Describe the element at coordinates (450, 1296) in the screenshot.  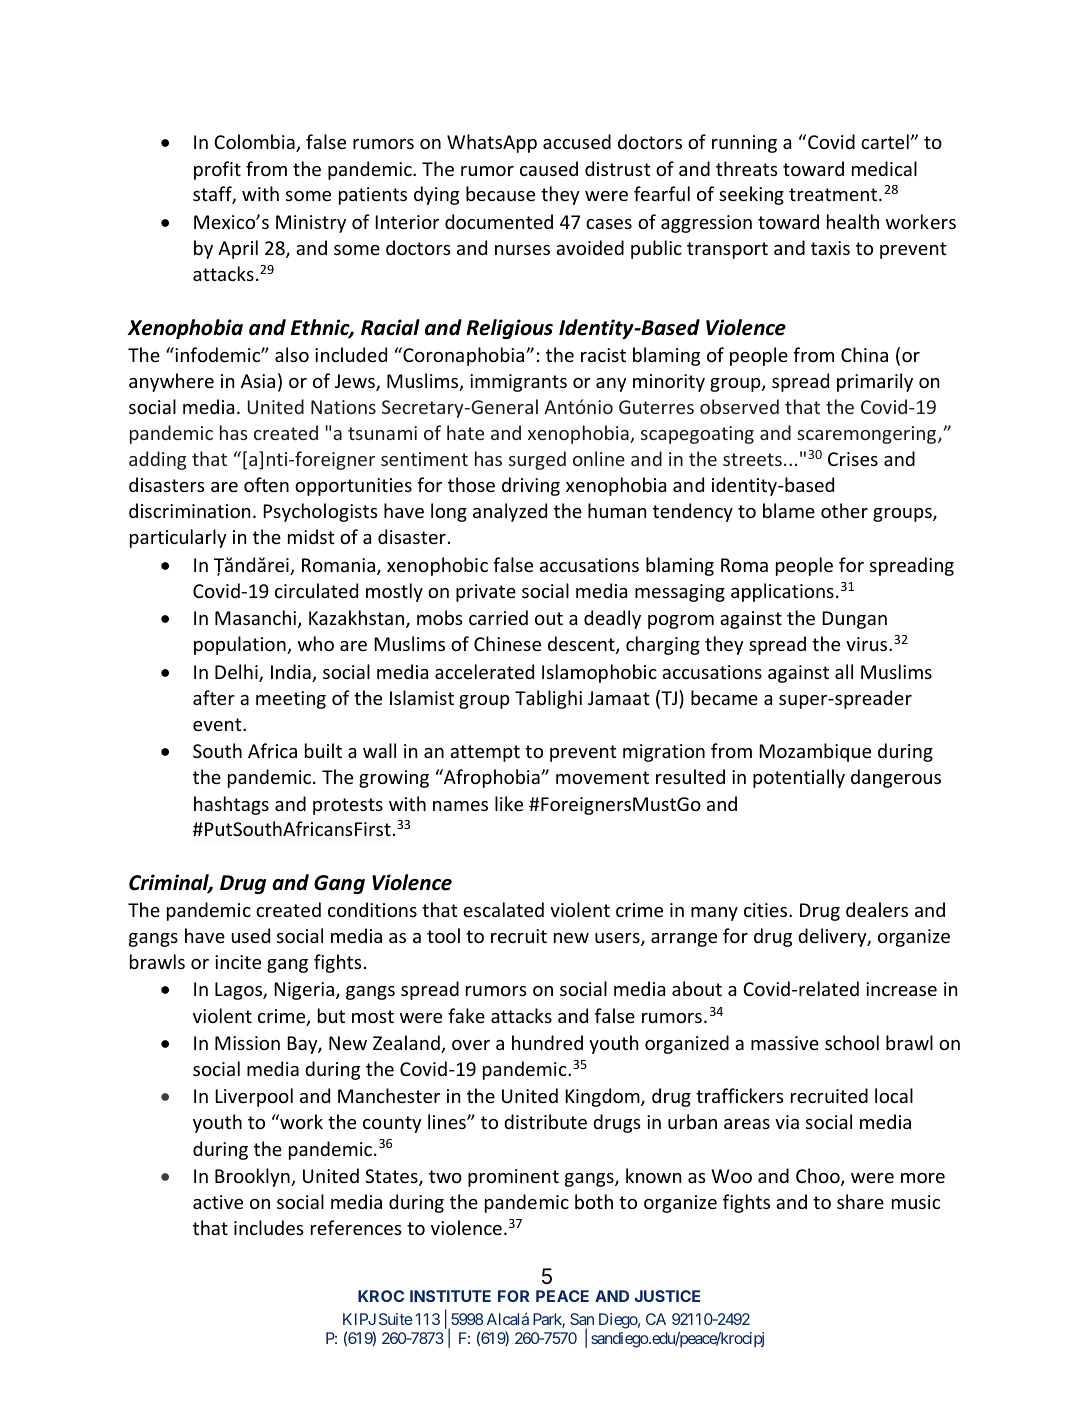
I see `INSTITUTE` at that location.
